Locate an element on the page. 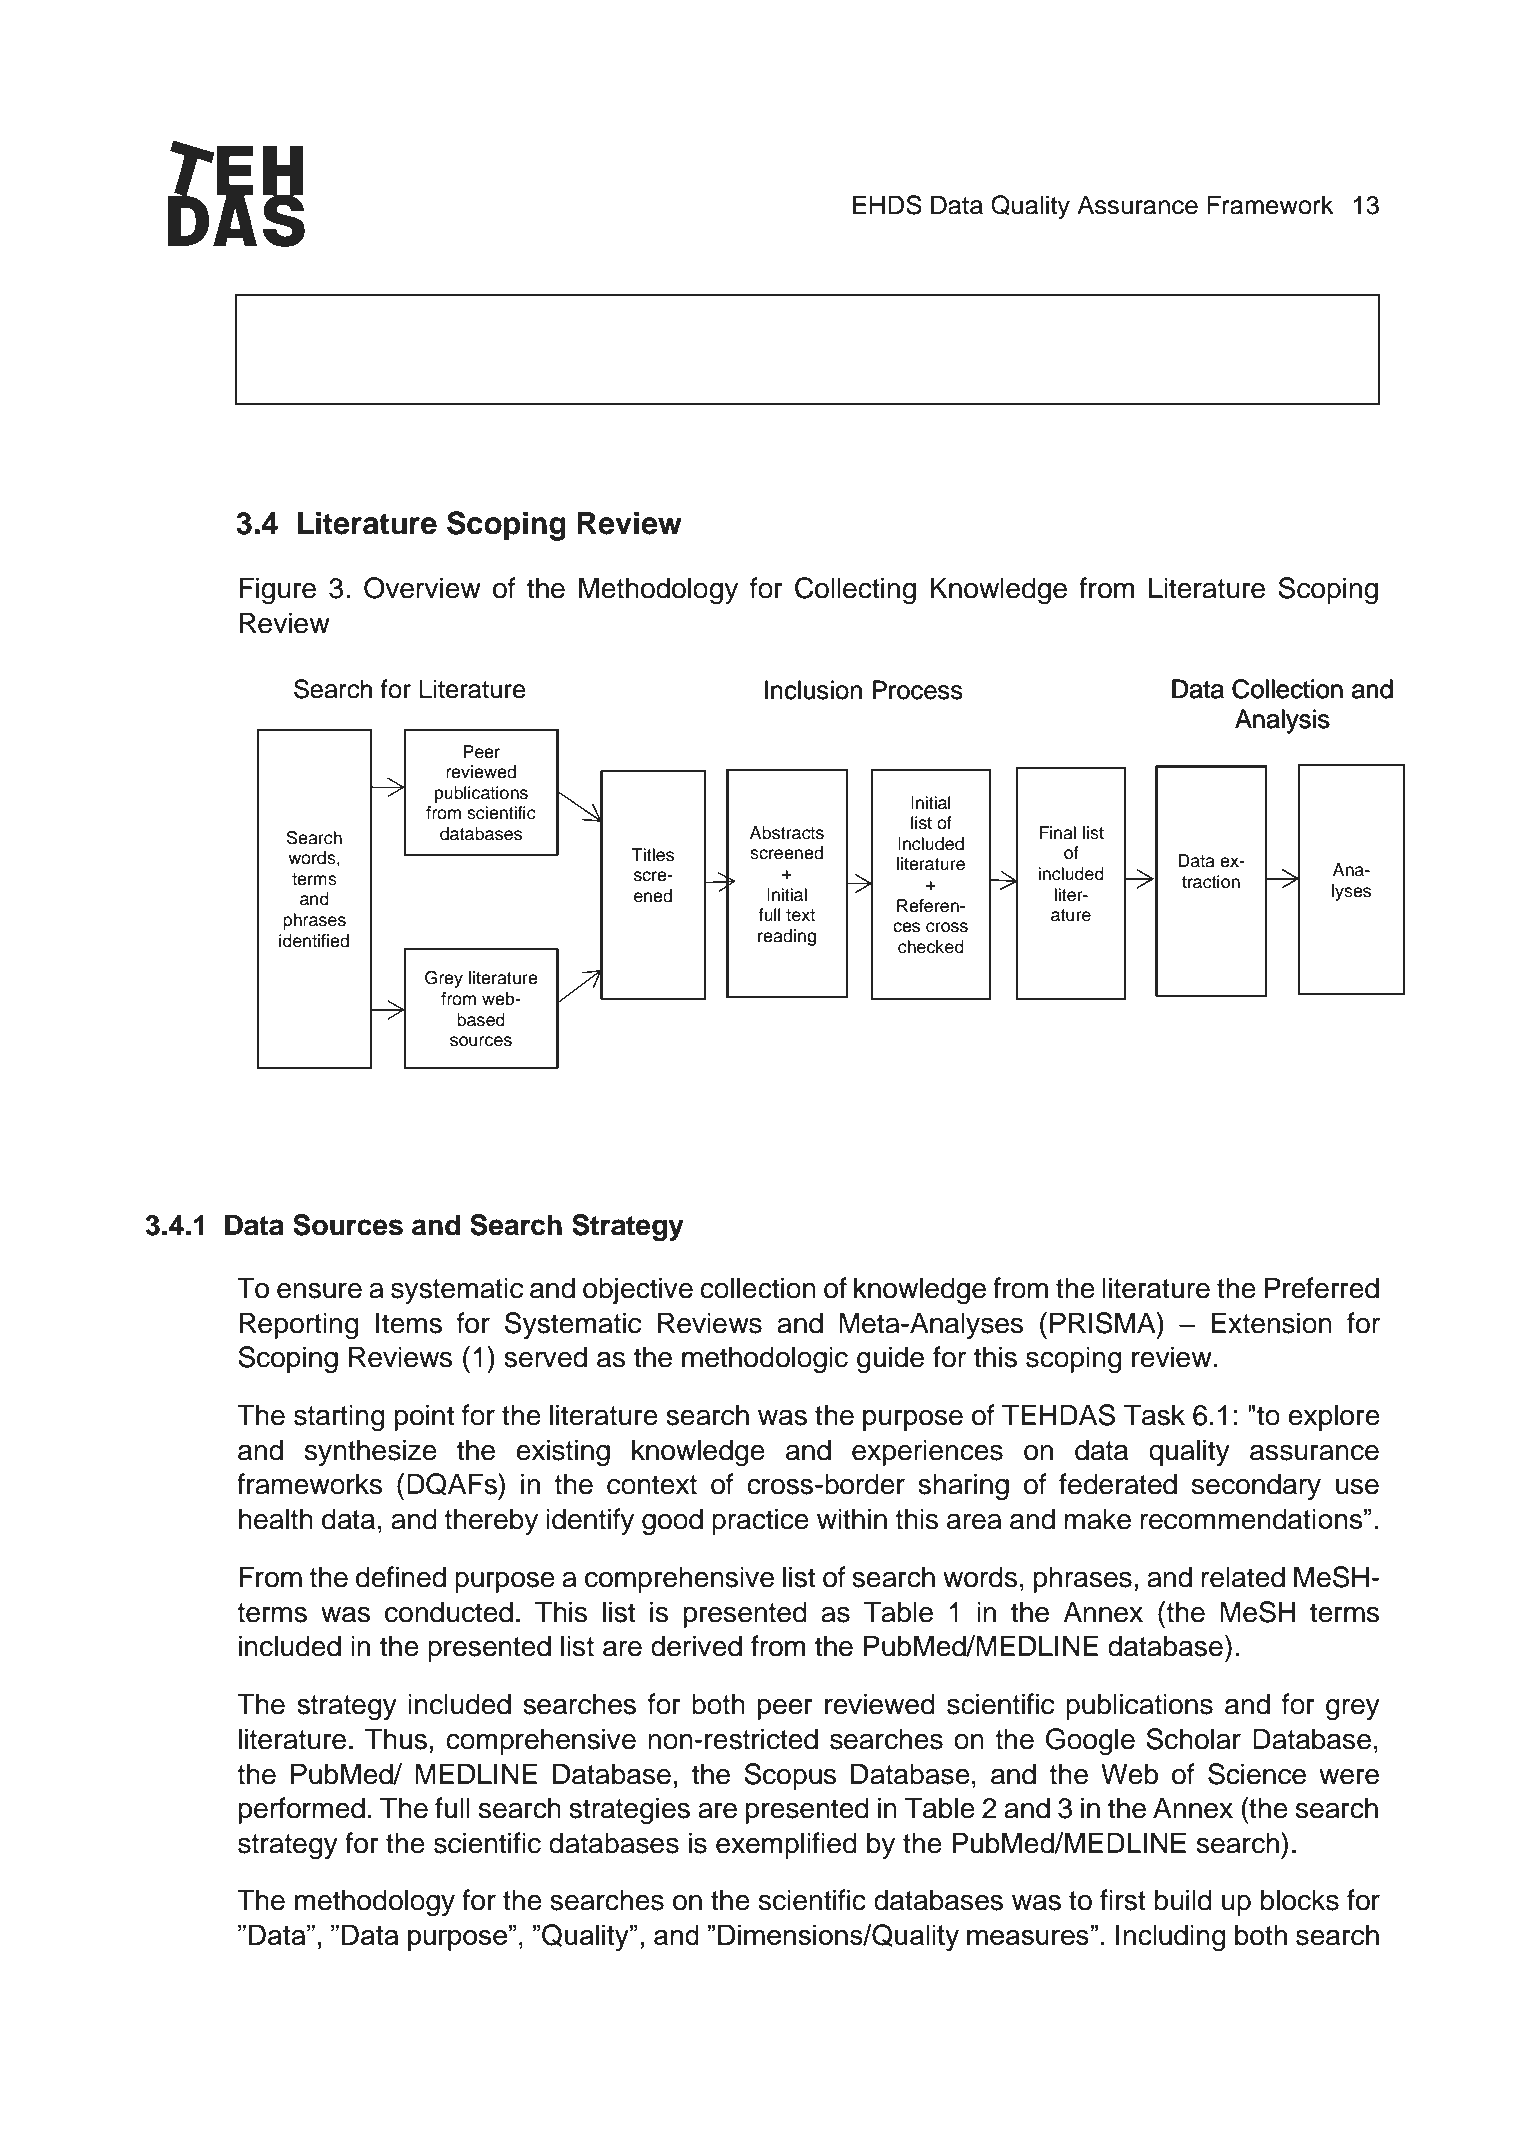 This image has width=1525, height=2156. Preferred is located at coordinates (1322, 1288).
